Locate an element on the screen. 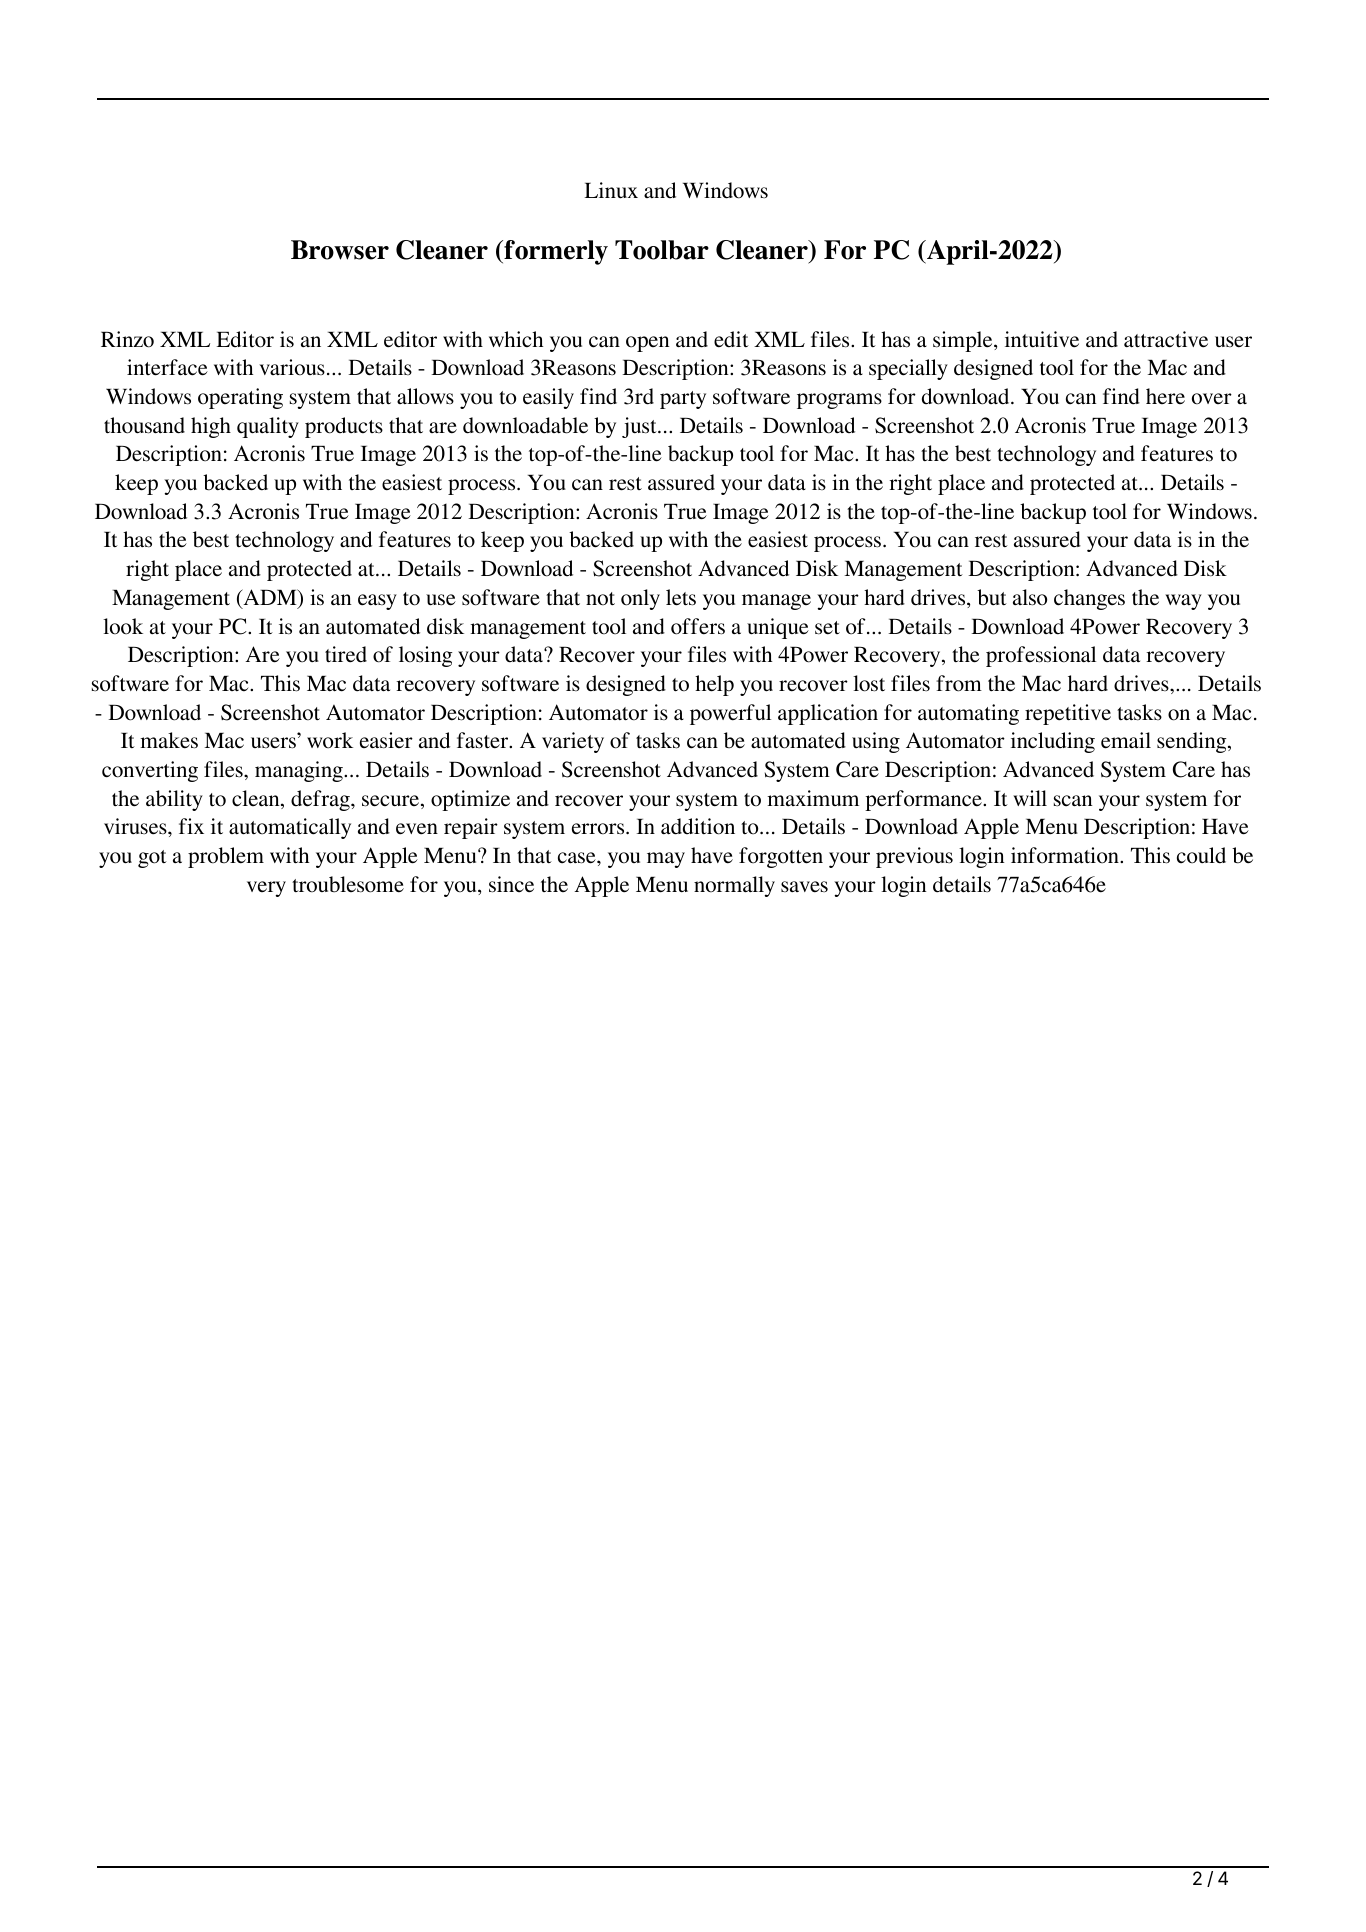 The image size is (1366, 1932). problem is located at coordinates (226, 857).
